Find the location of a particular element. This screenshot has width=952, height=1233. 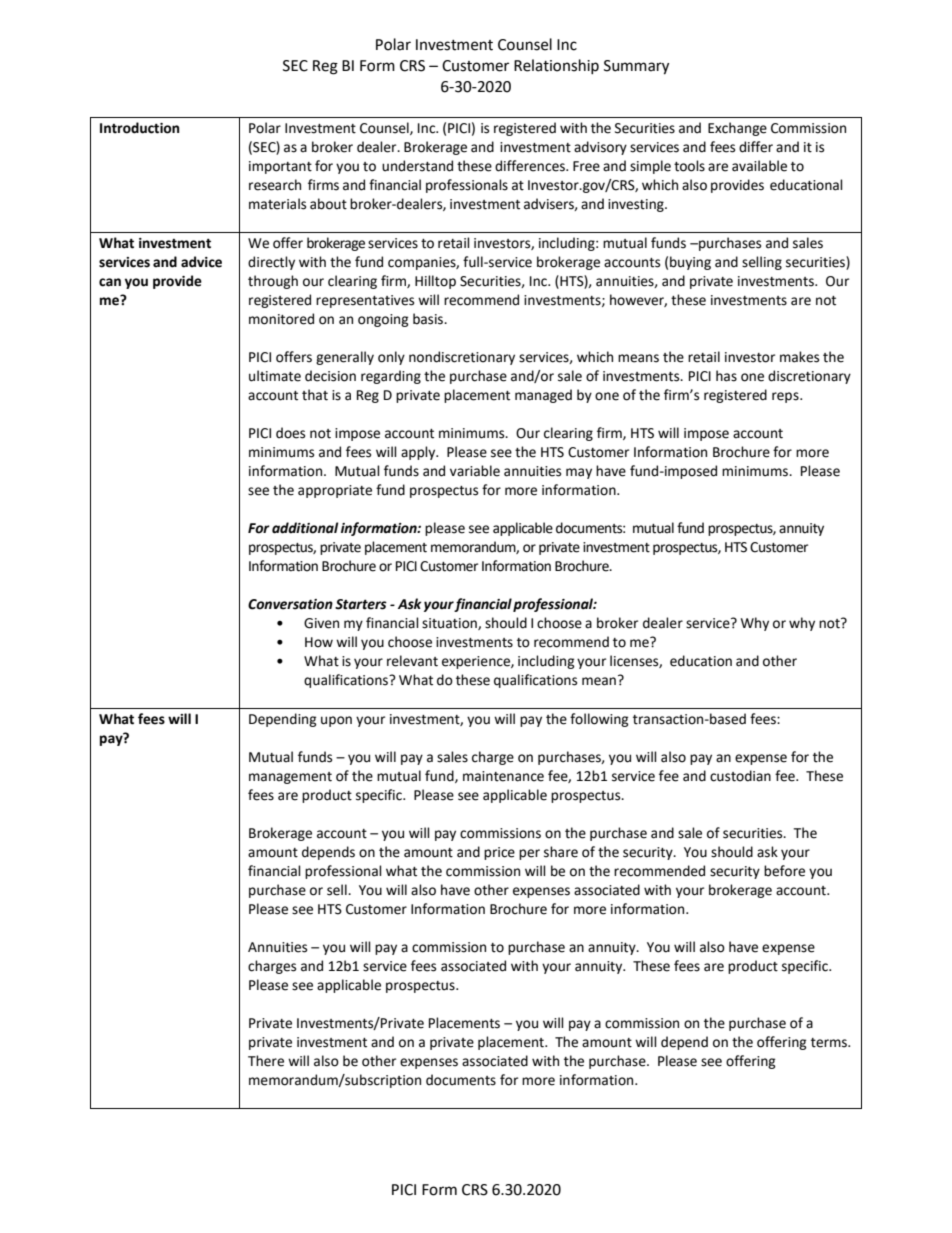

Relationship is located at coordinates (556, 66).
